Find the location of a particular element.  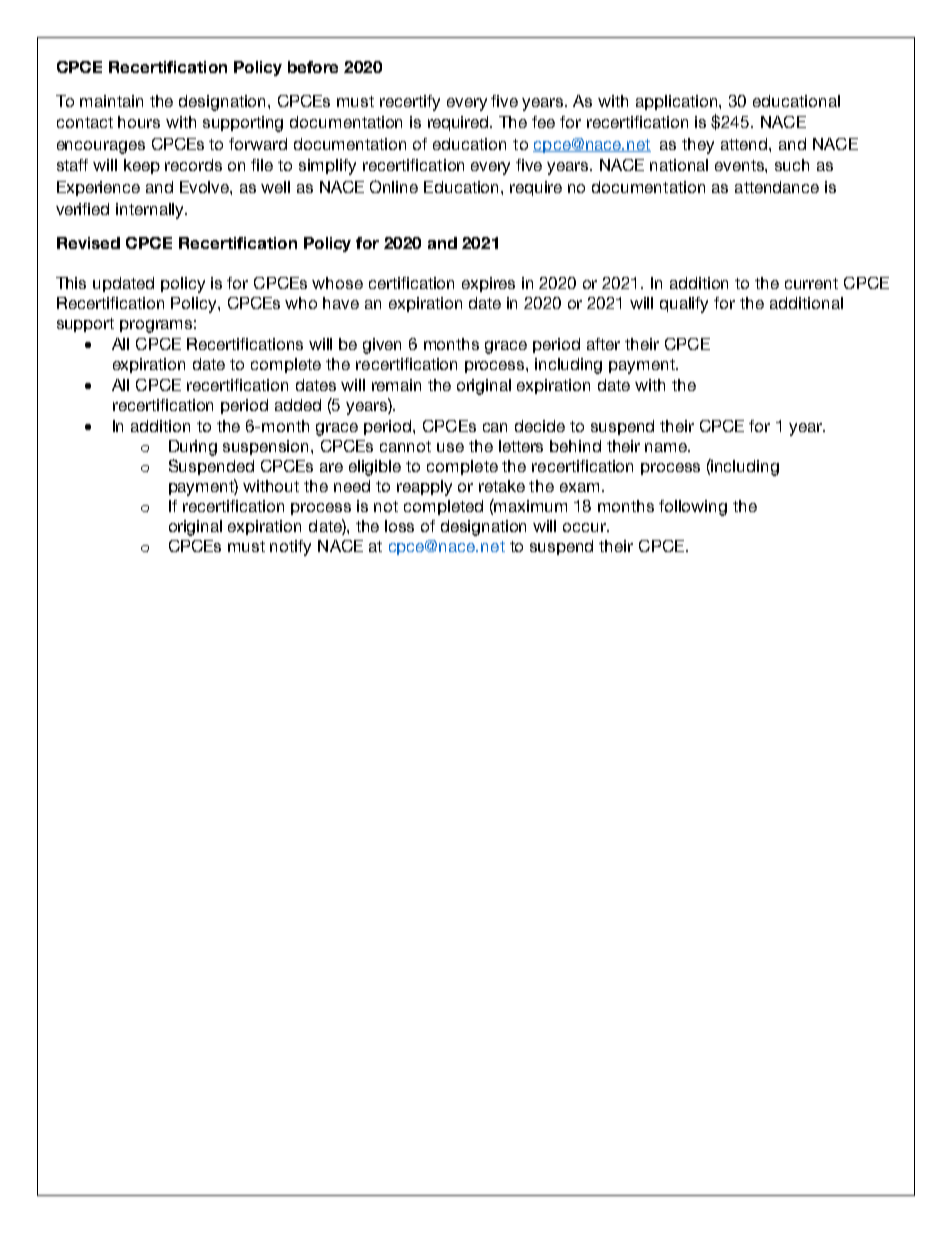

keep is located at coordinates (142, 166).
